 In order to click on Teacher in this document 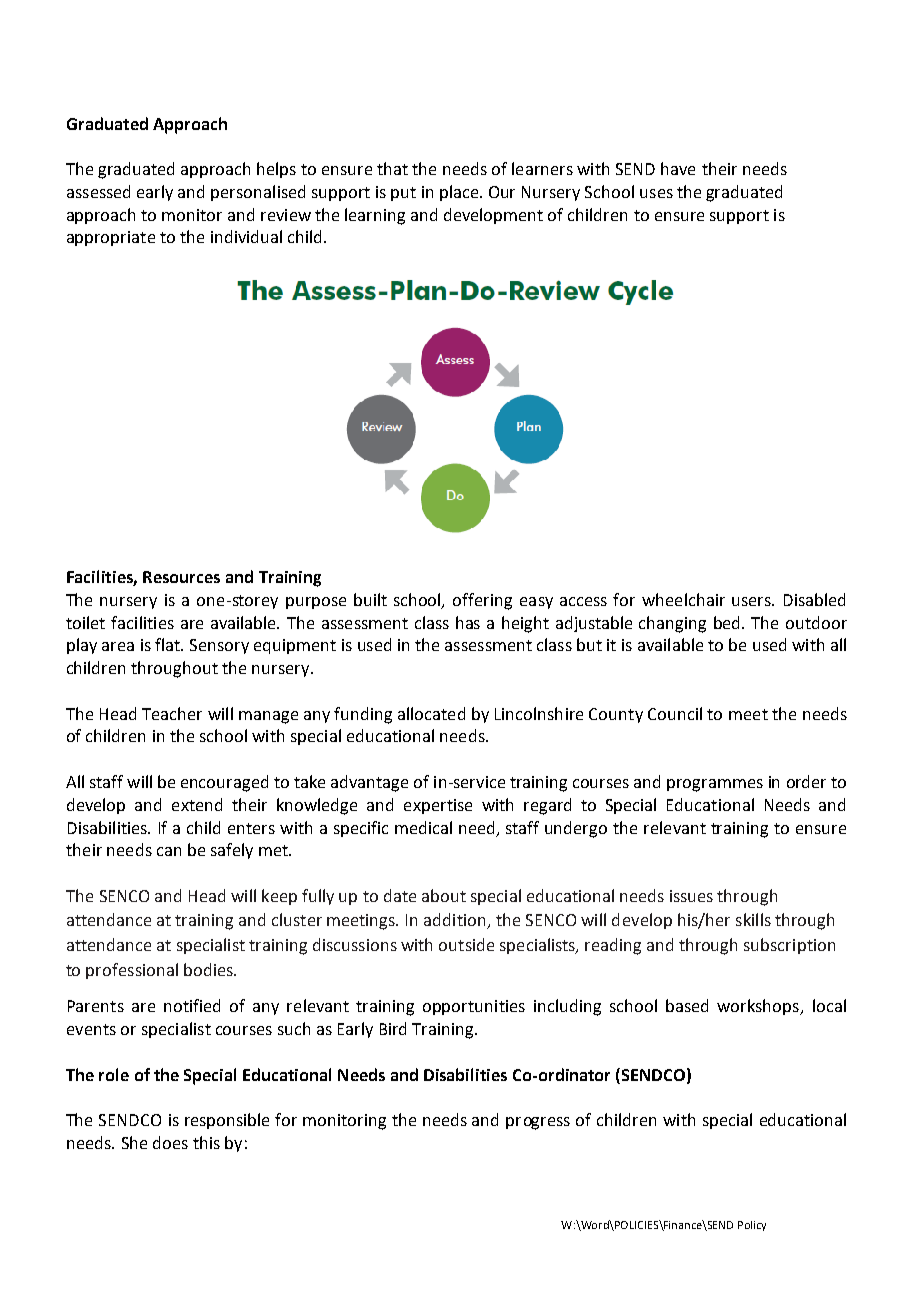, I will do `click(172, 713)`.
